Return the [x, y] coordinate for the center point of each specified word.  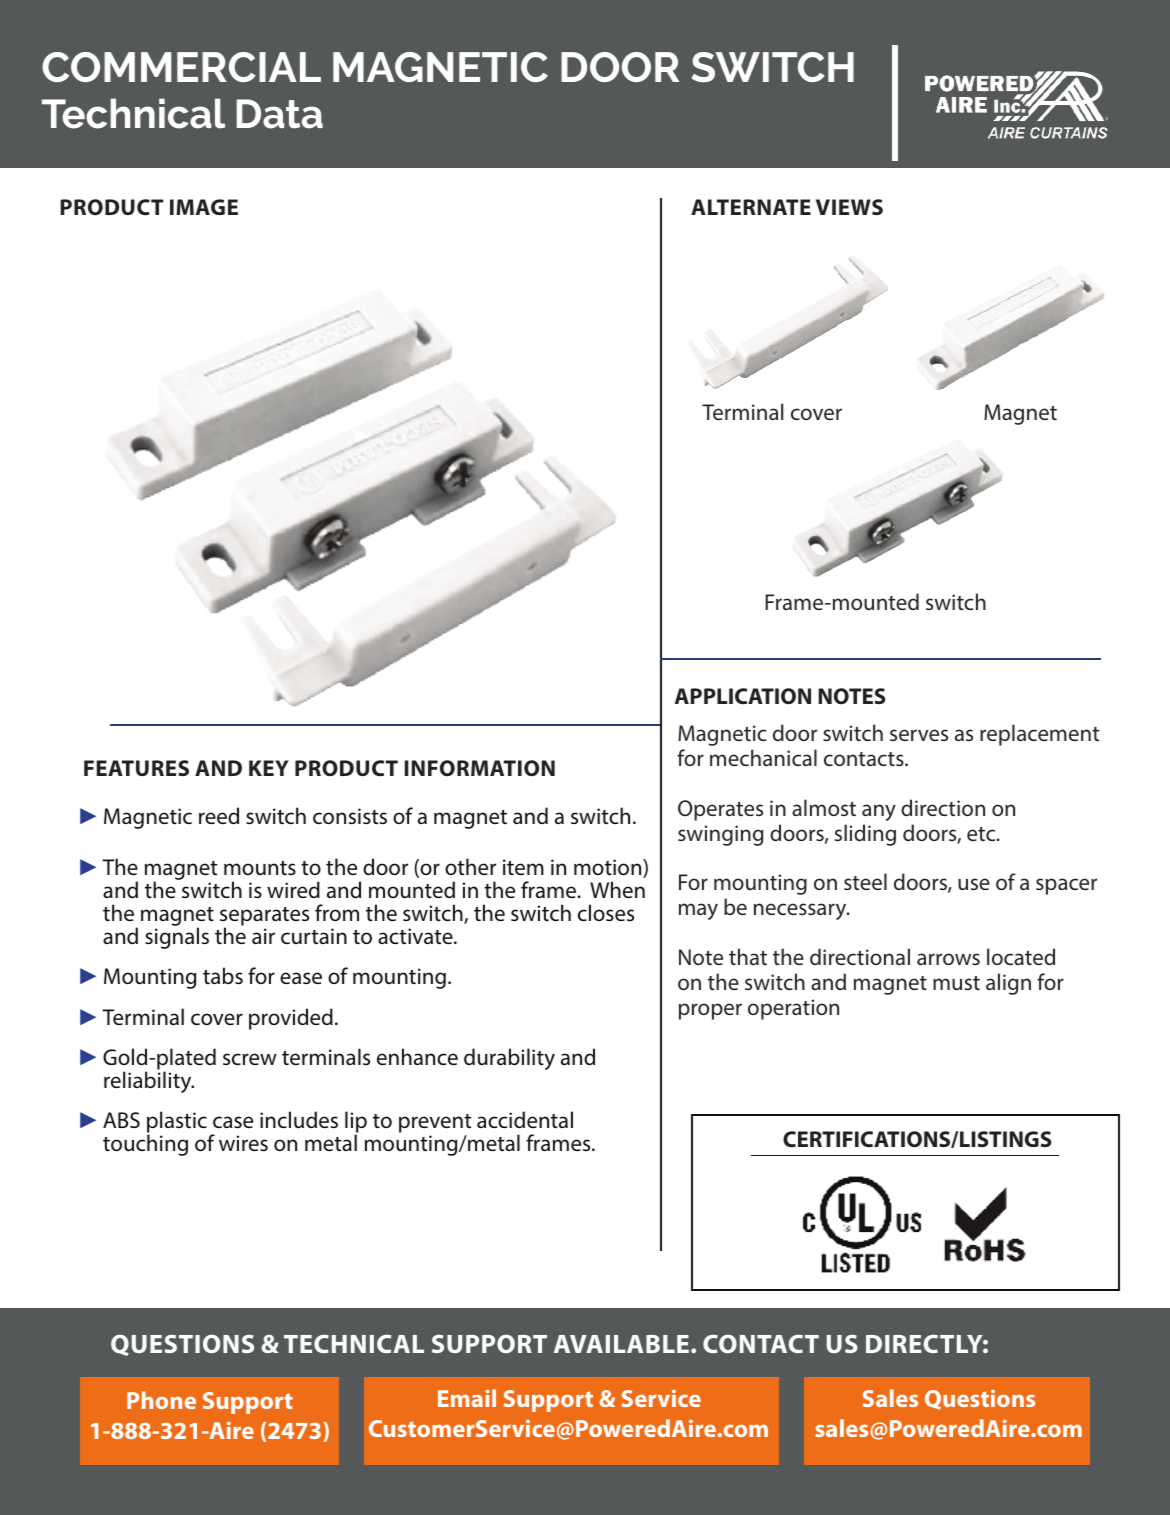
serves [919, 735]
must [956, 983]
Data [280, 114]
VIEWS [849, 207]
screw [250, 1059]
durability [509, 1059]
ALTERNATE [751, 207]
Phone [161, 1400]
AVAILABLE [621, 1344]
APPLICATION [743, 696]
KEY [269, 768]
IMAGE [204, 207]
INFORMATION [479, 768]
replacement [1040, 735]
